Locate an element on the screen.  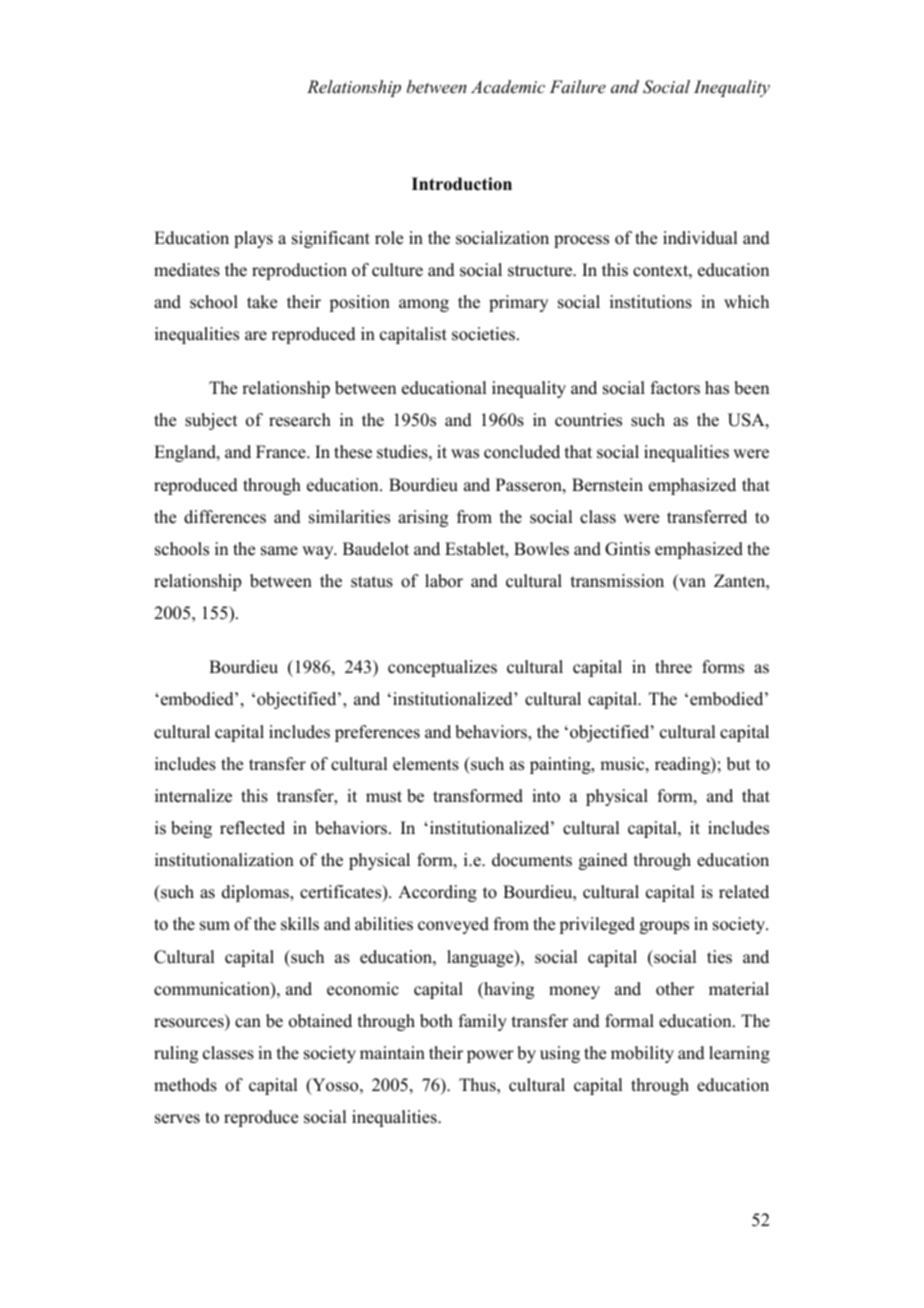
labor is located at coordinates (444, 581).
